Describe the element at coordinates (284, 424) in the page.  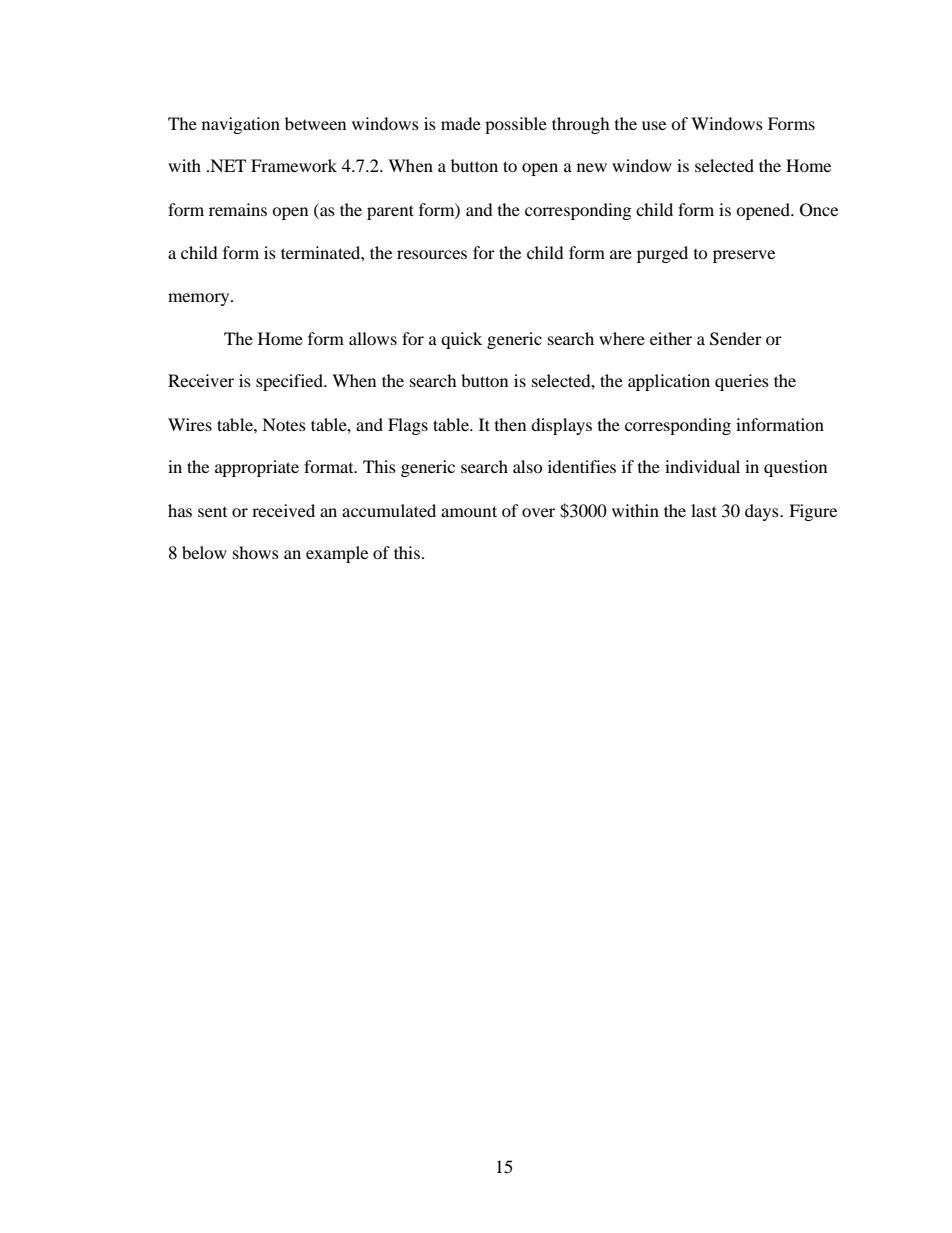
I see `Notes` at that location.
